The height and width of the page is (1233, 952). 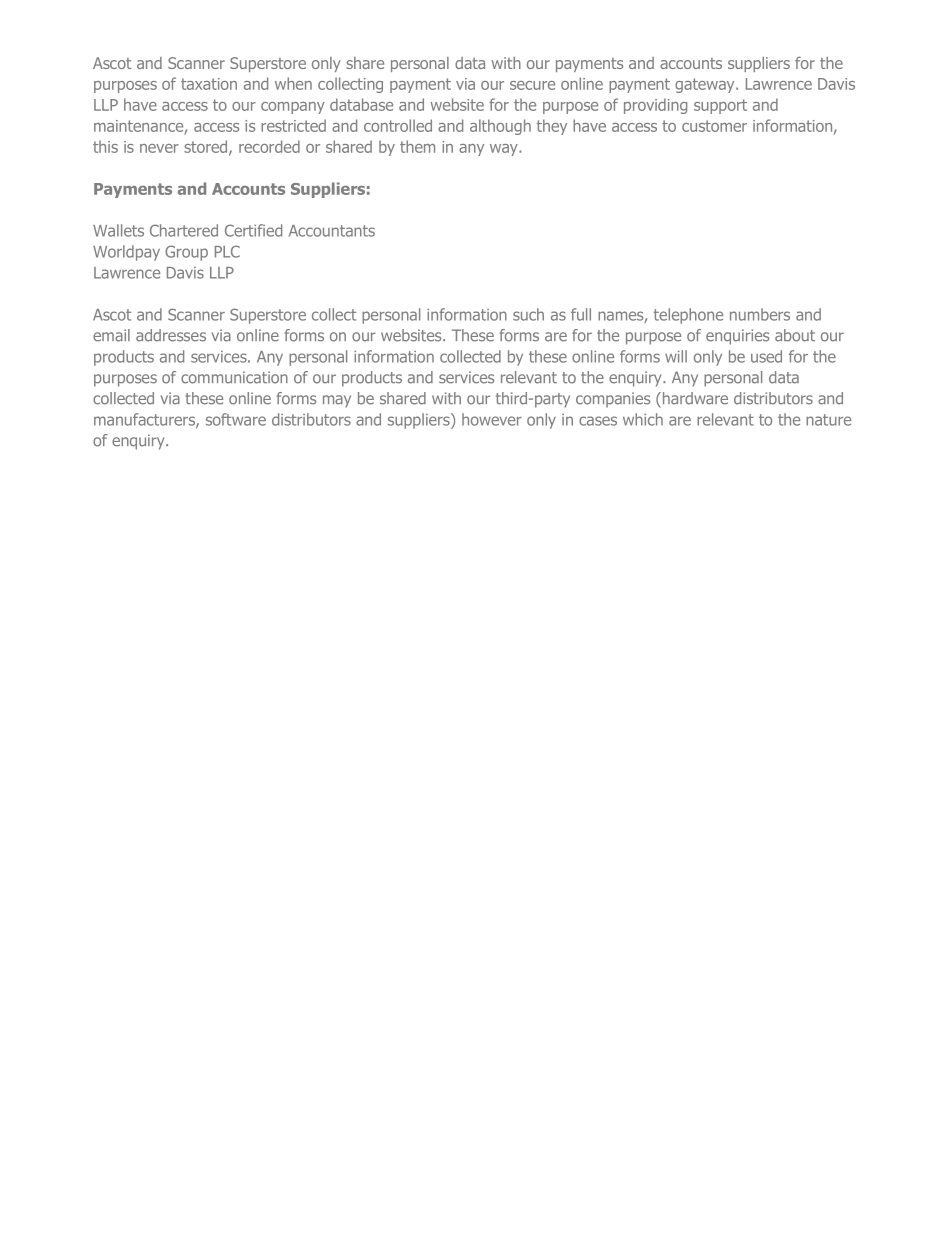 What do you see at coordinates (760, 314) in the page?
I see `numbers` at bounding box center [760, 314].
